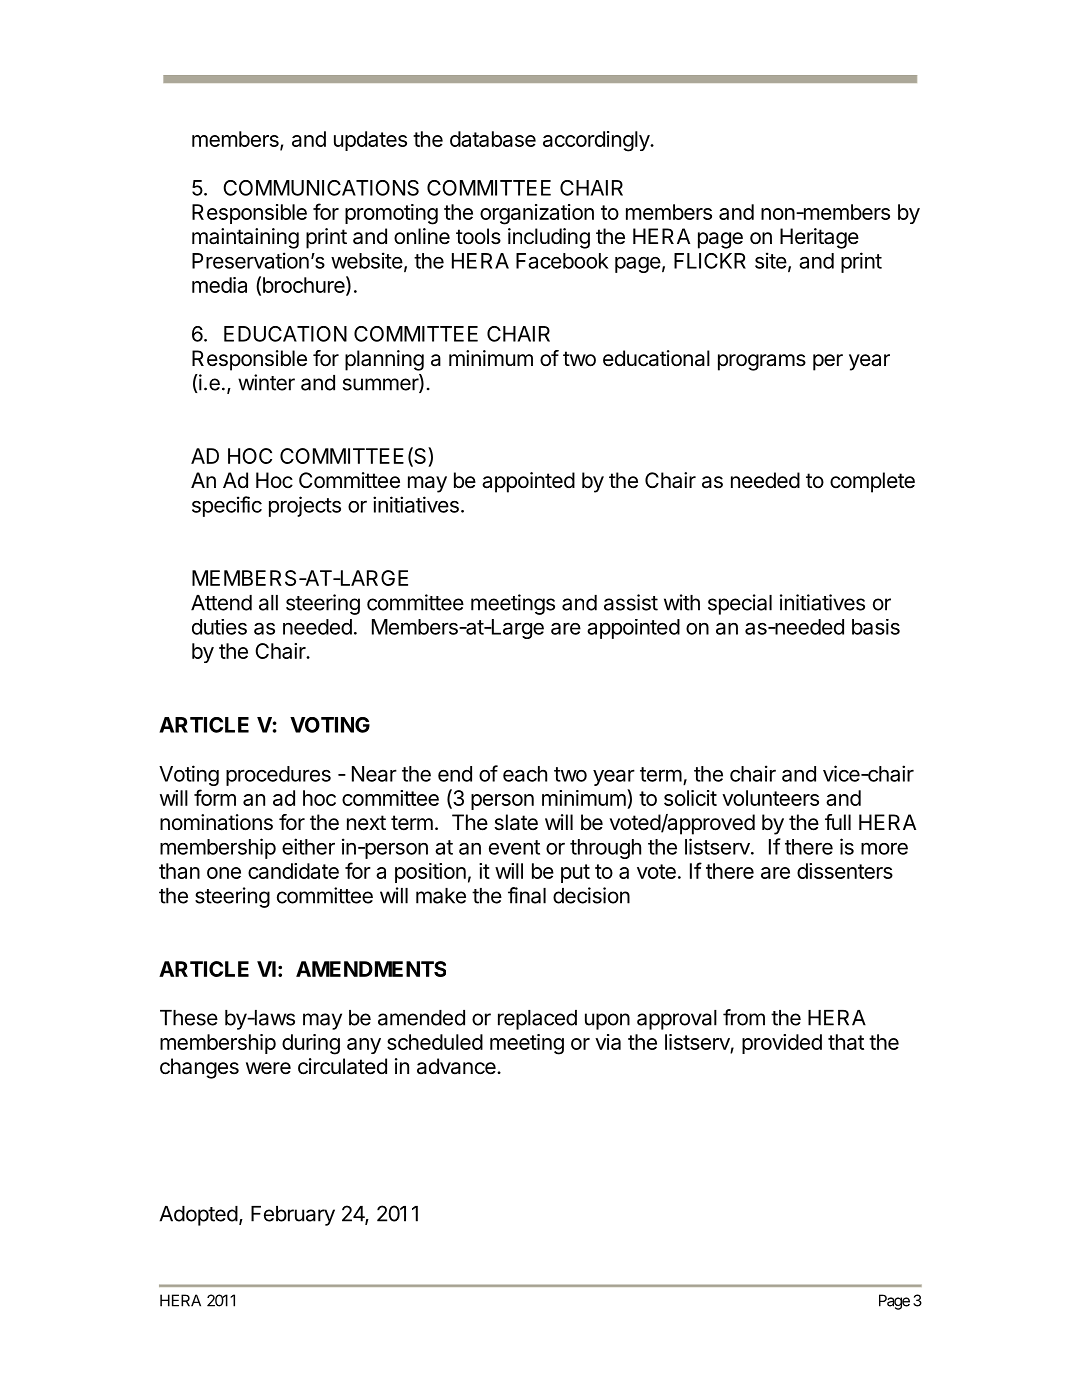  I want to click on February, so click(293, 1216).
